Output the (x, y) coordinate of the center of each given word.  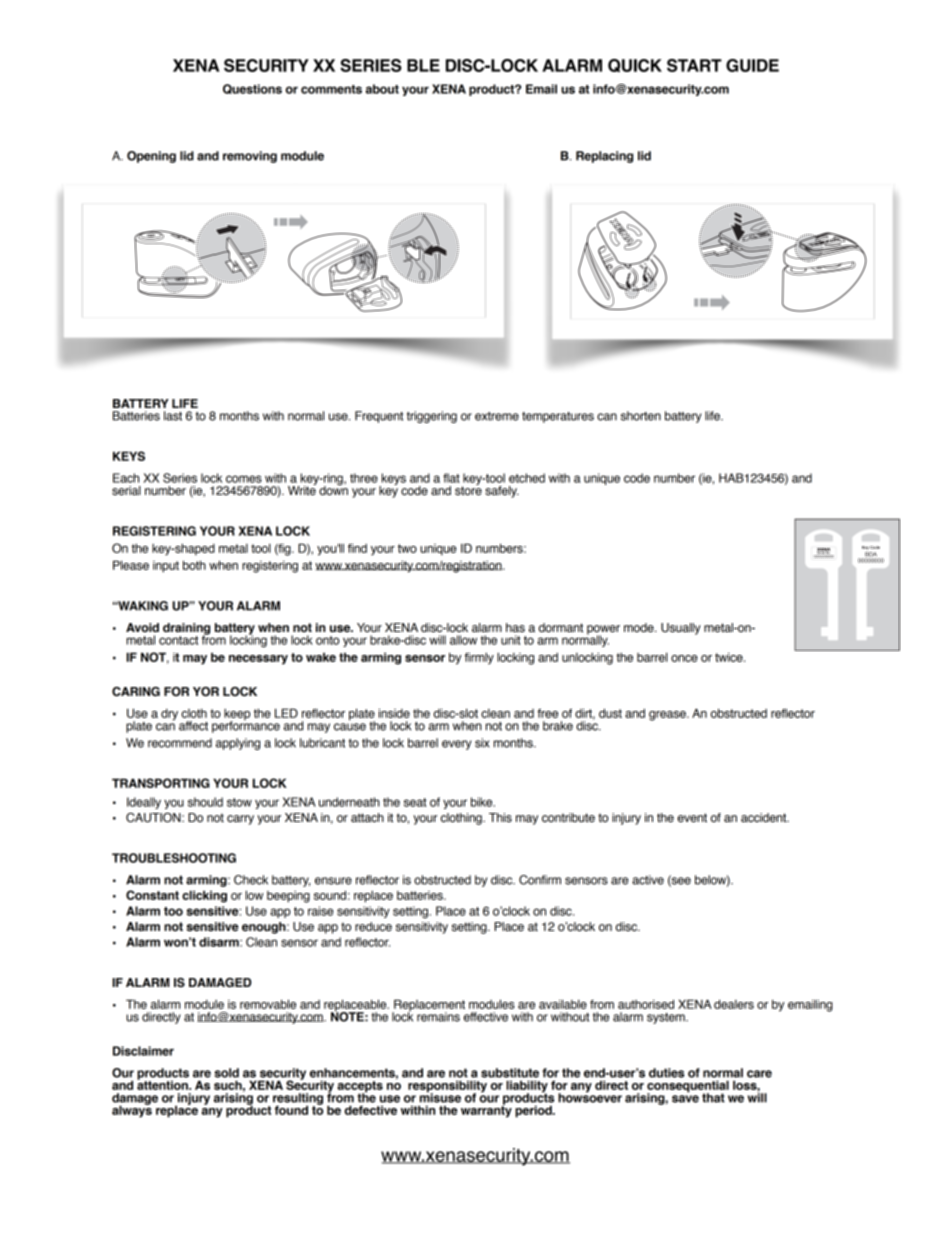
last (173, 416)
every (457, 745)
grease (668, 716)
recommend (180, 743)
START (694, 65)
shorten (641, 416)
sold (226, 1073)
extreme (497, 416)
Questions (252, 89)
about (382, 89)
